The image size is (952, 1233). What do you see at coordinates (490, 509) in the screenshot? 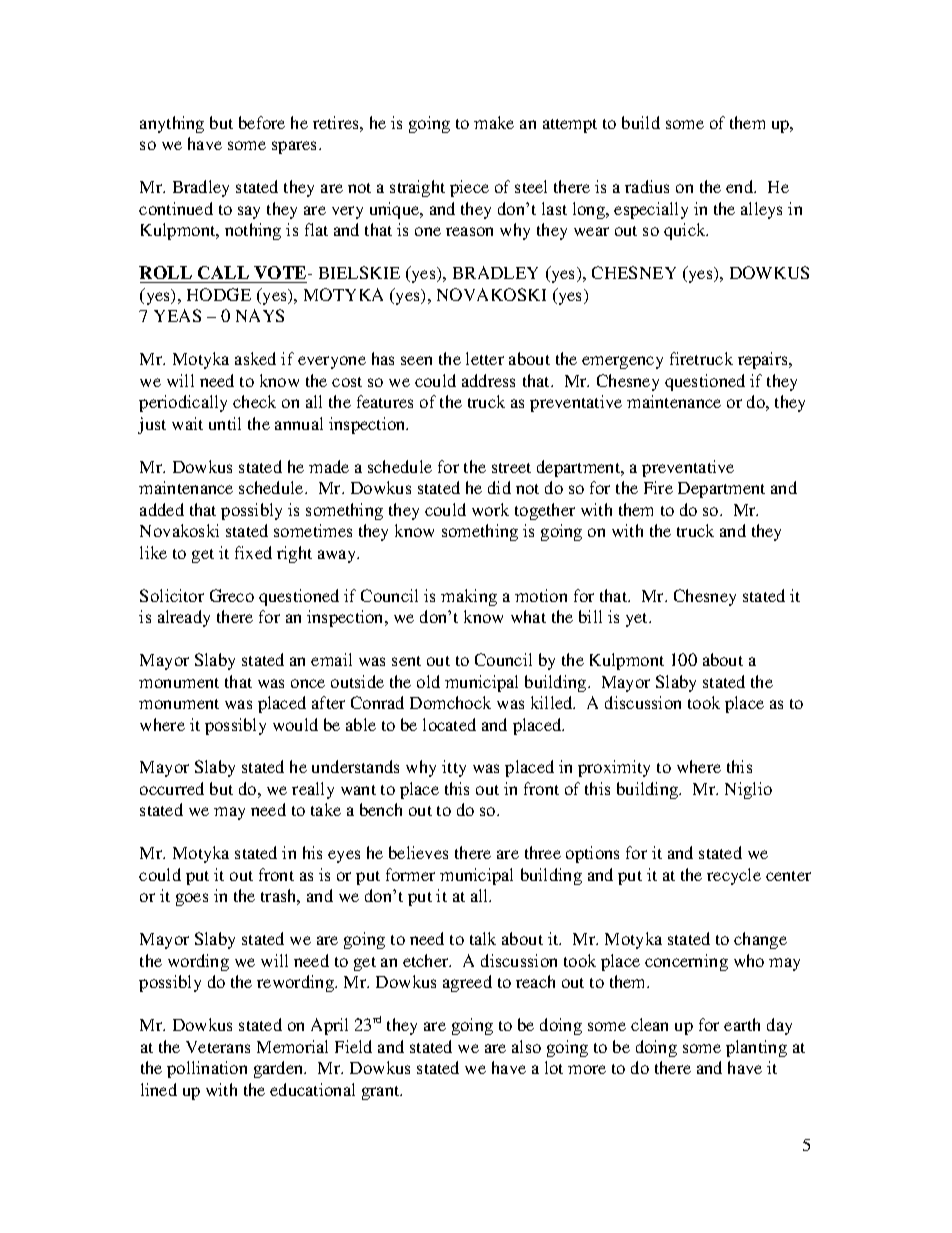
I see `work` at bounding box center [490, 509].
